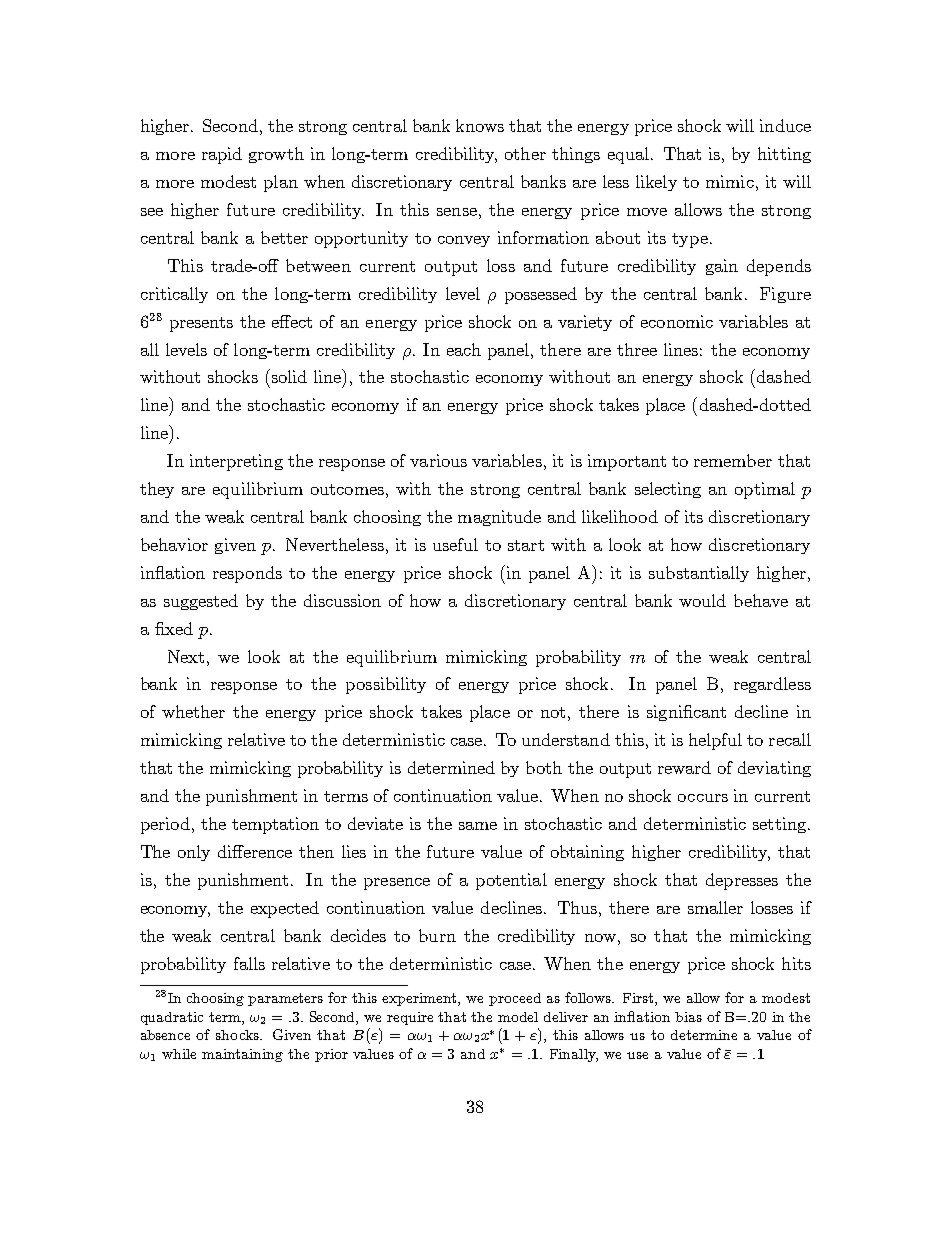 This screenshot has height=1233, width=952. I want to click on various, so click(438, 460).
